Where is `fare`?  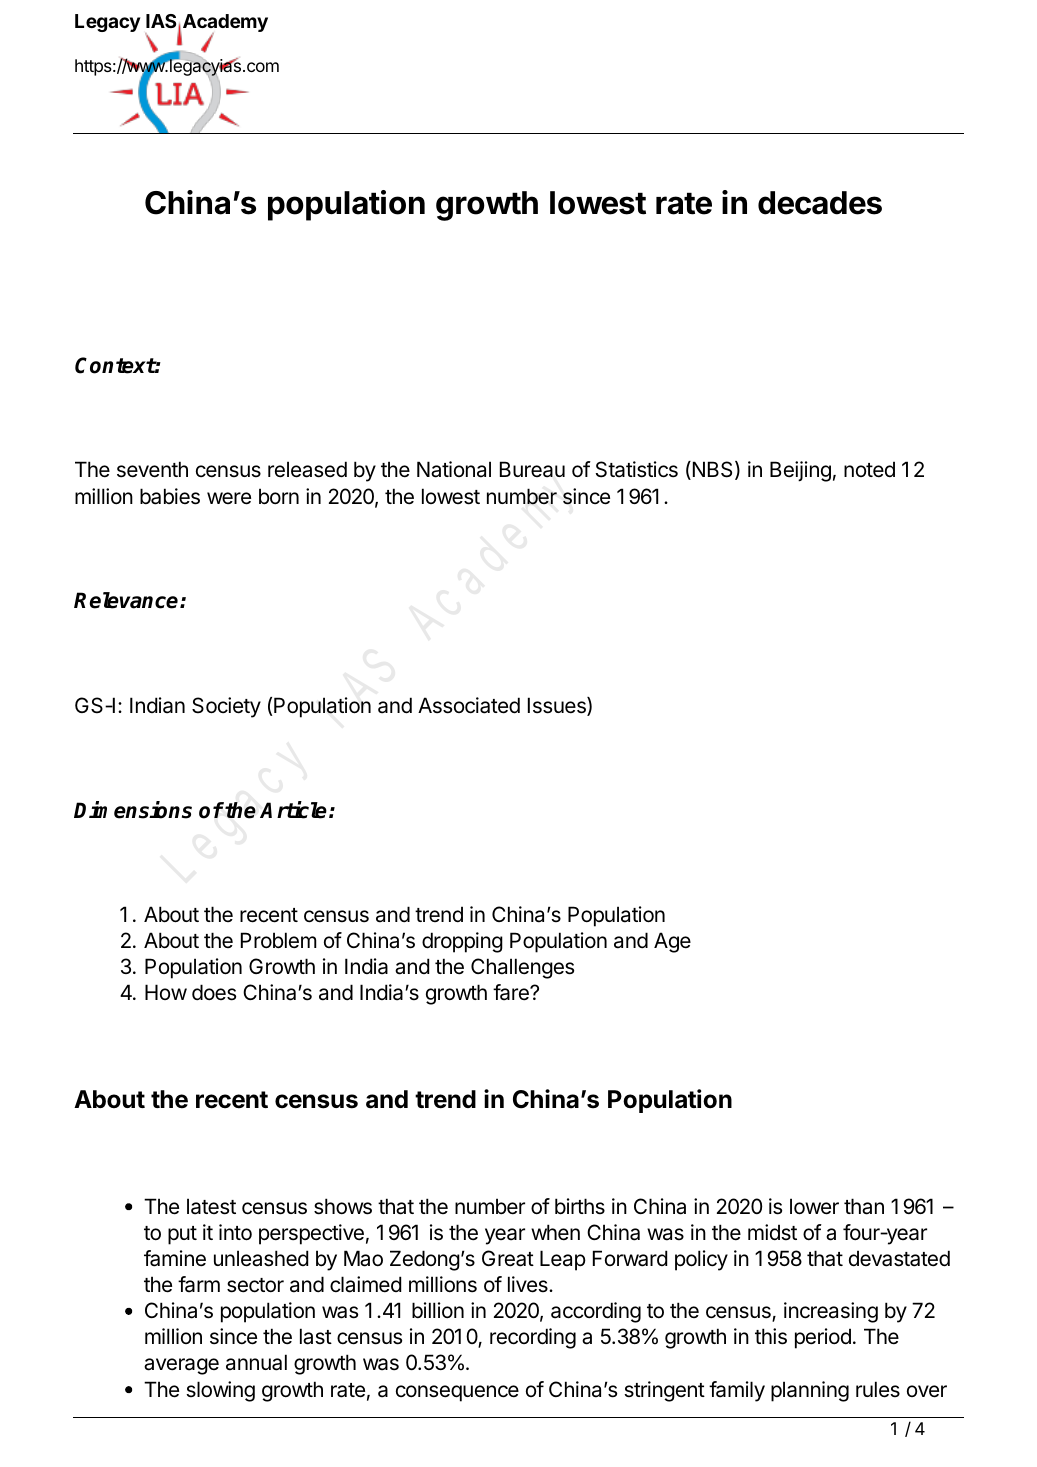 fare is located at coordinates (512, 992).
